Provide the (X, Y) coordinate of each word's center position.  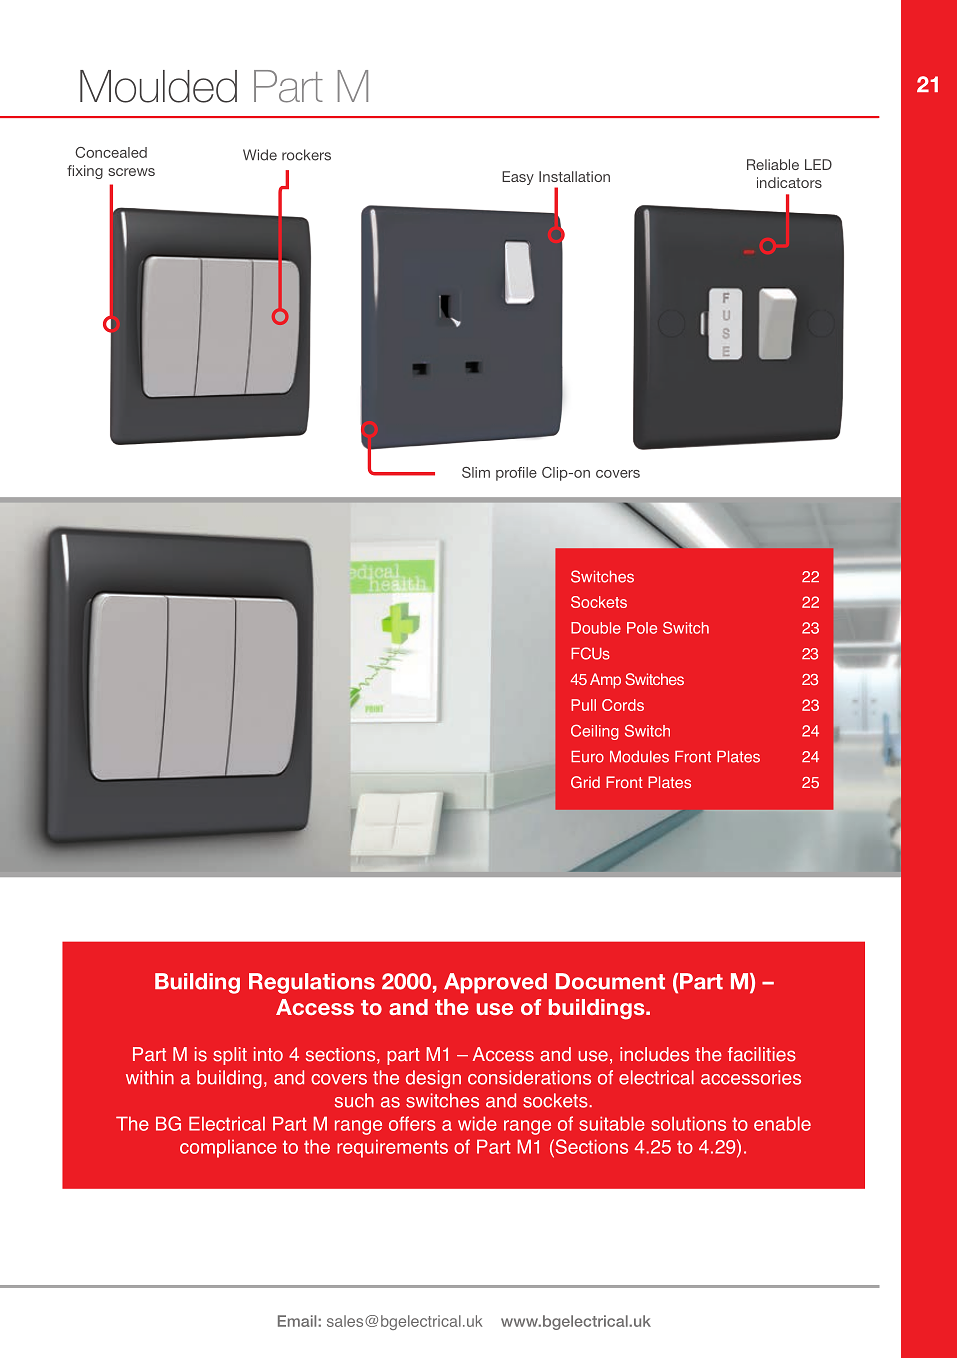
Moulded (158, 86)
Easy (518, 178)
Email (298, 1321)
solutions (688, 1123)
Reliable (773, 164)
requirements (392, 1148)
